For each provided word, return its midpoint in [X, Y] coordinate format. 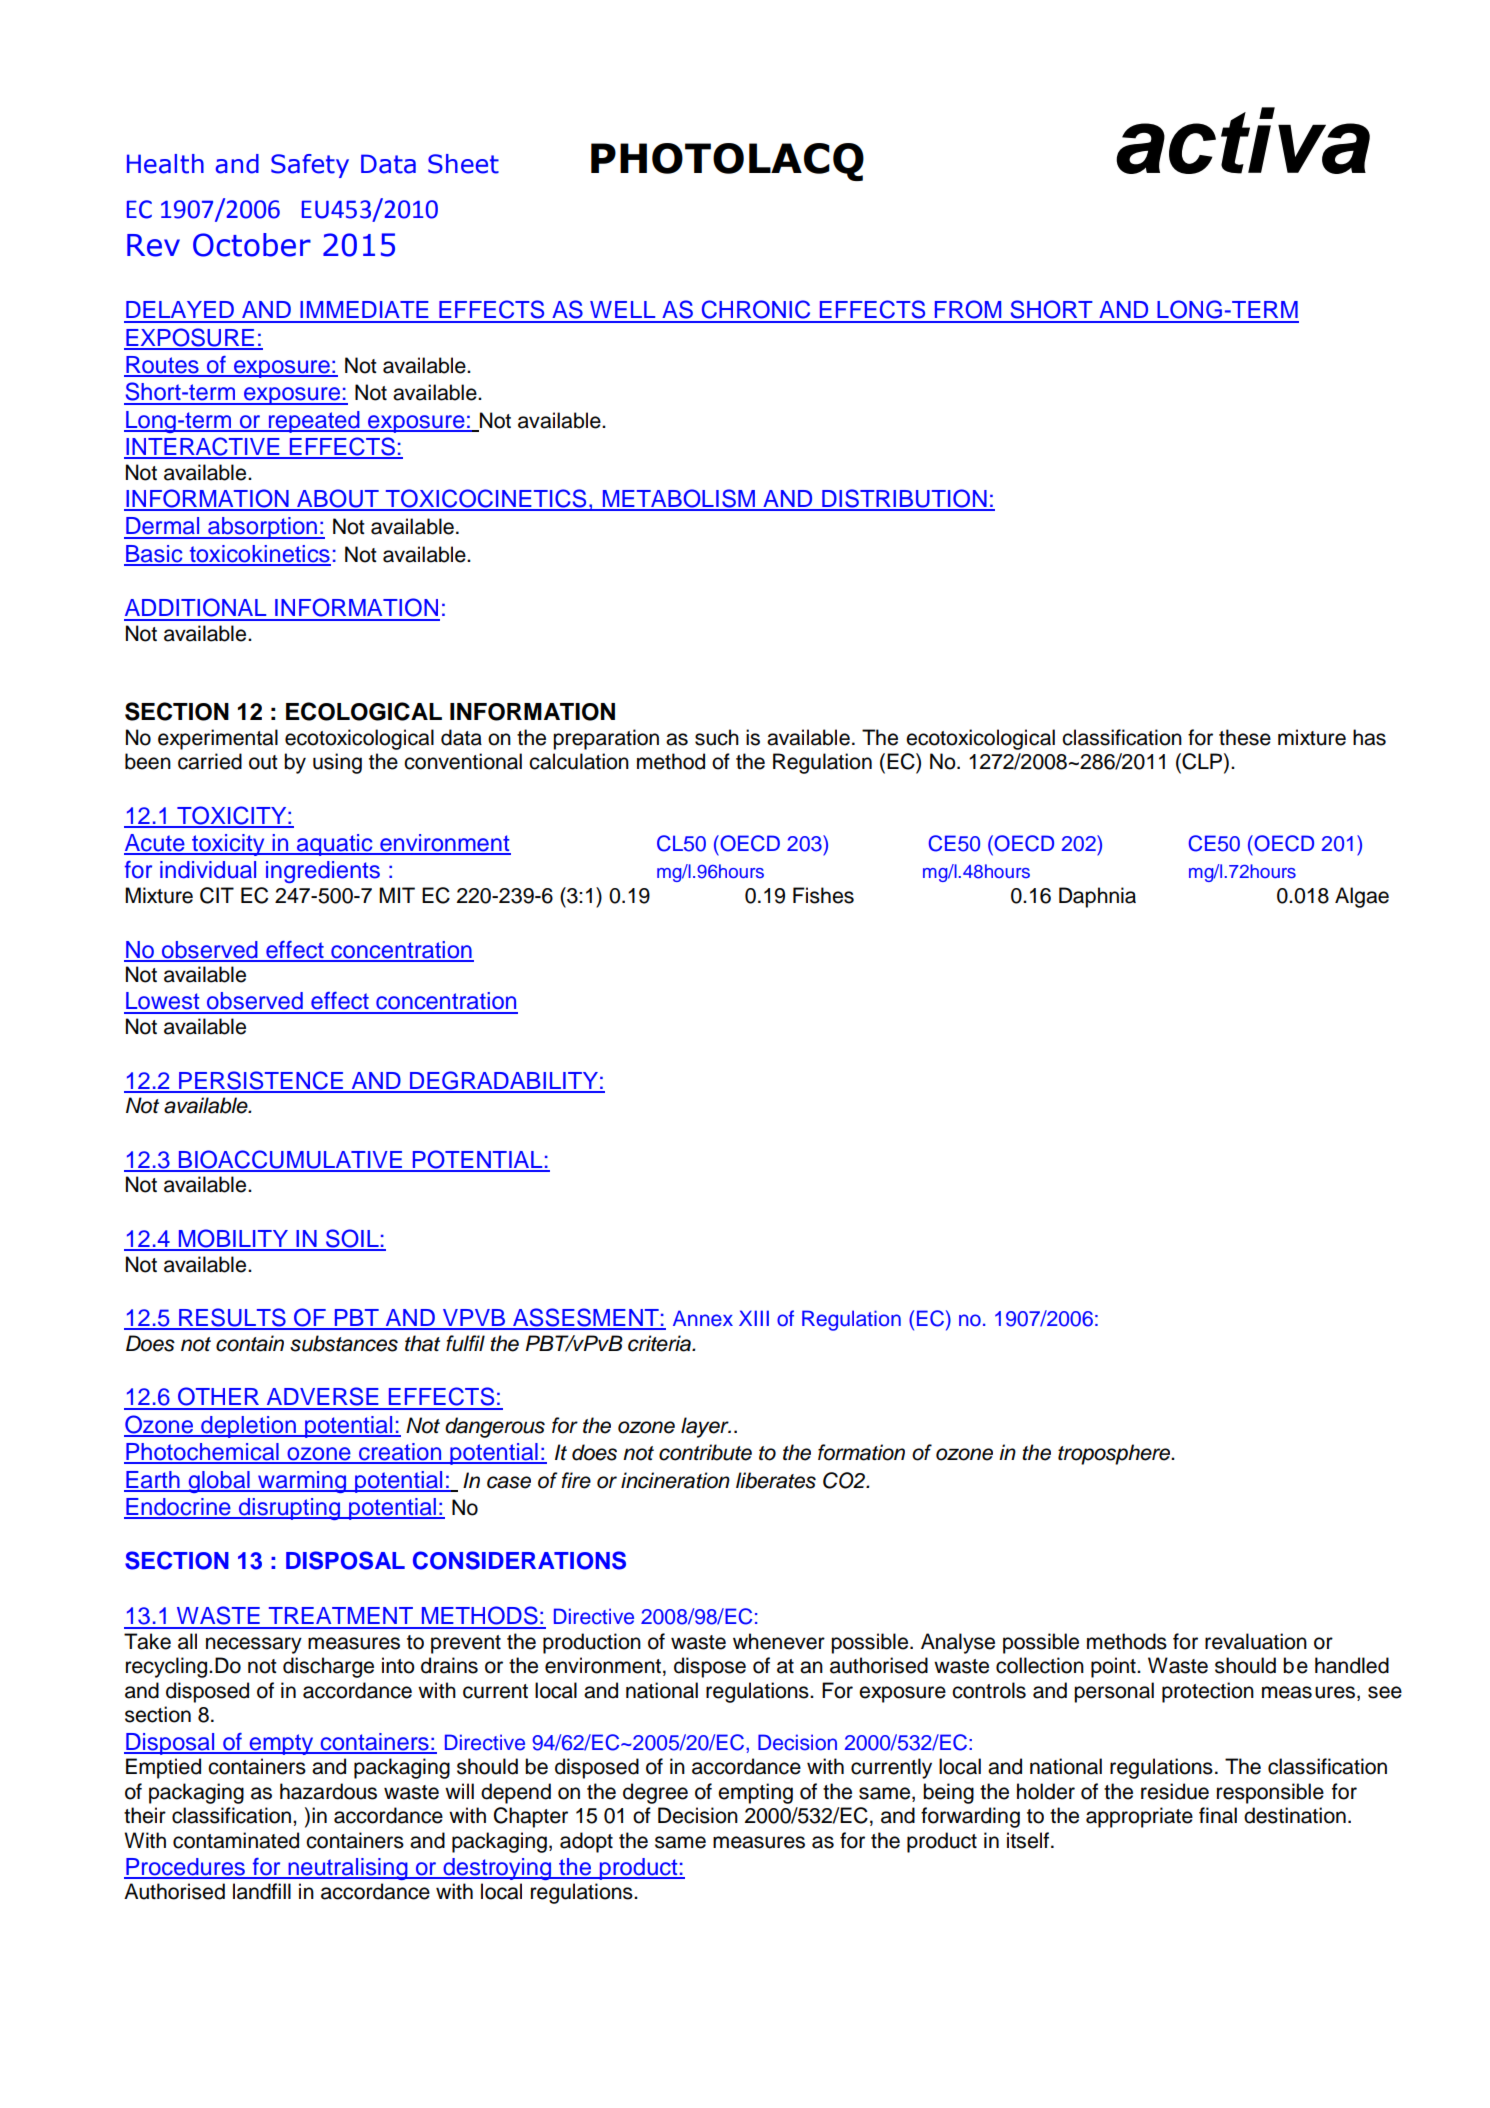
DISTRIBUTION [904, 499]
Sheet [463, 164]
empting [755, 1793]
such [717, 737]
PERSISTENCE [261, 1081]
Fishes [823, 895]
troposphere [1115, 1454]
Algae [1362, 897]
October [252, 245]
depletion [248, 1427]
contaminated [236, 1840]
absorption [262, 528]
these [1245, 737]
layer [706, 1427]
